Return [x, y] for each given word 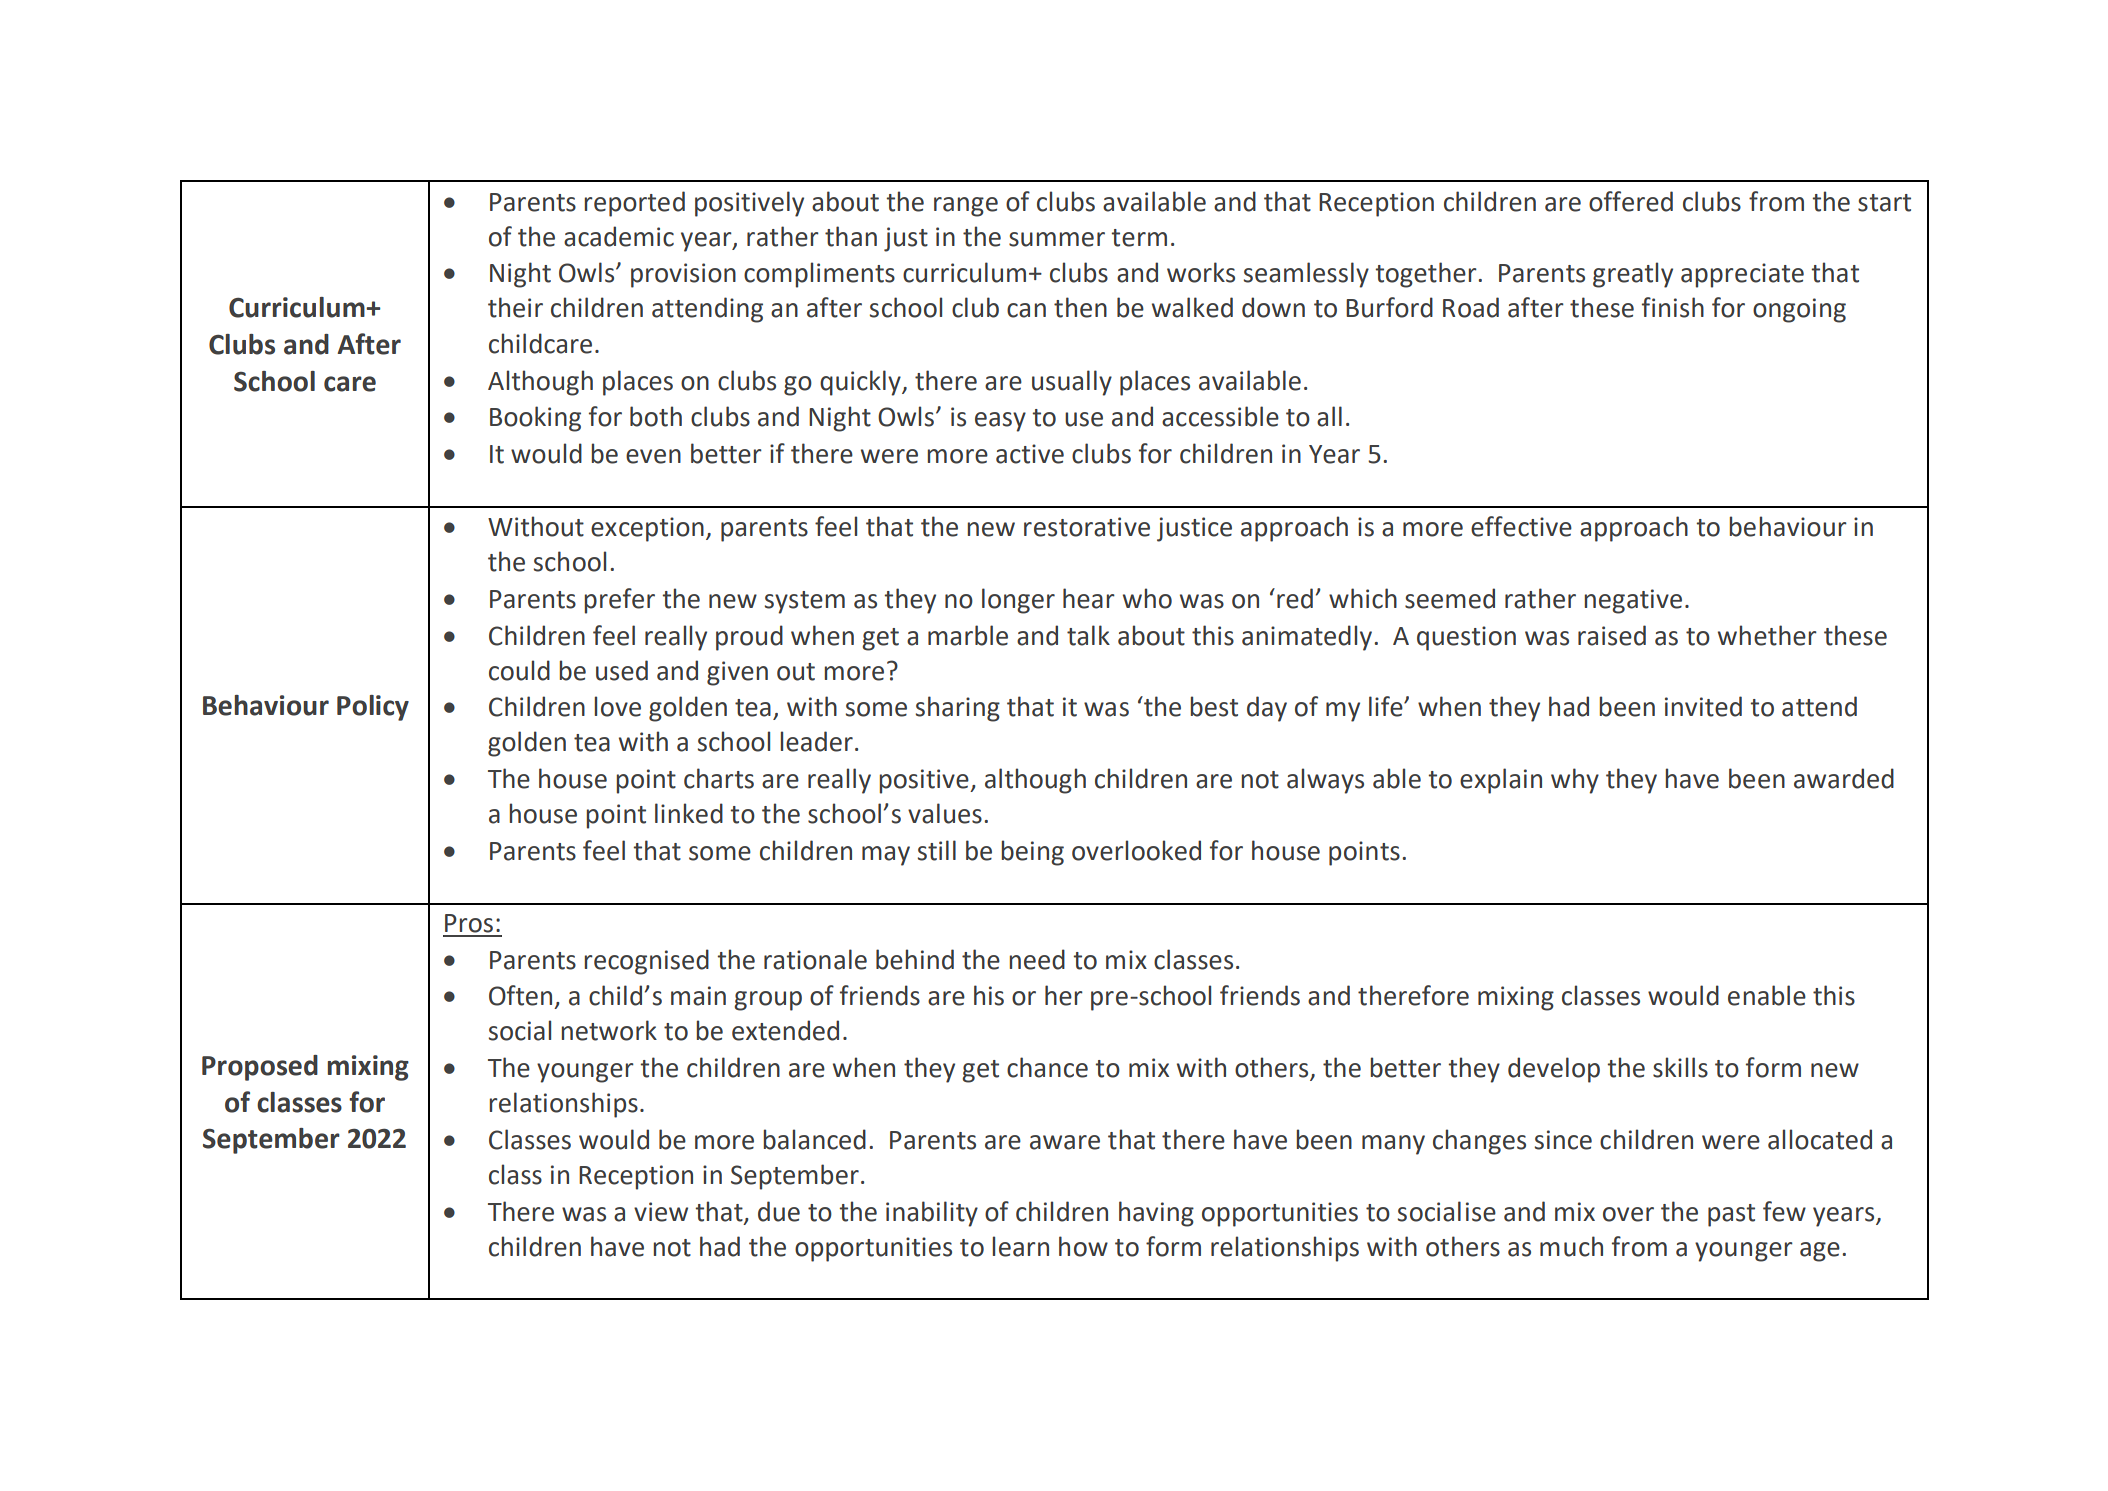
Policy [373, 708]
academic [619, 236]
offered [1631, 201]
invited [1703, 706]
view [661, 1212]
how [1083, 1246]
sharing [958, 709]
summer [1057, 239]
